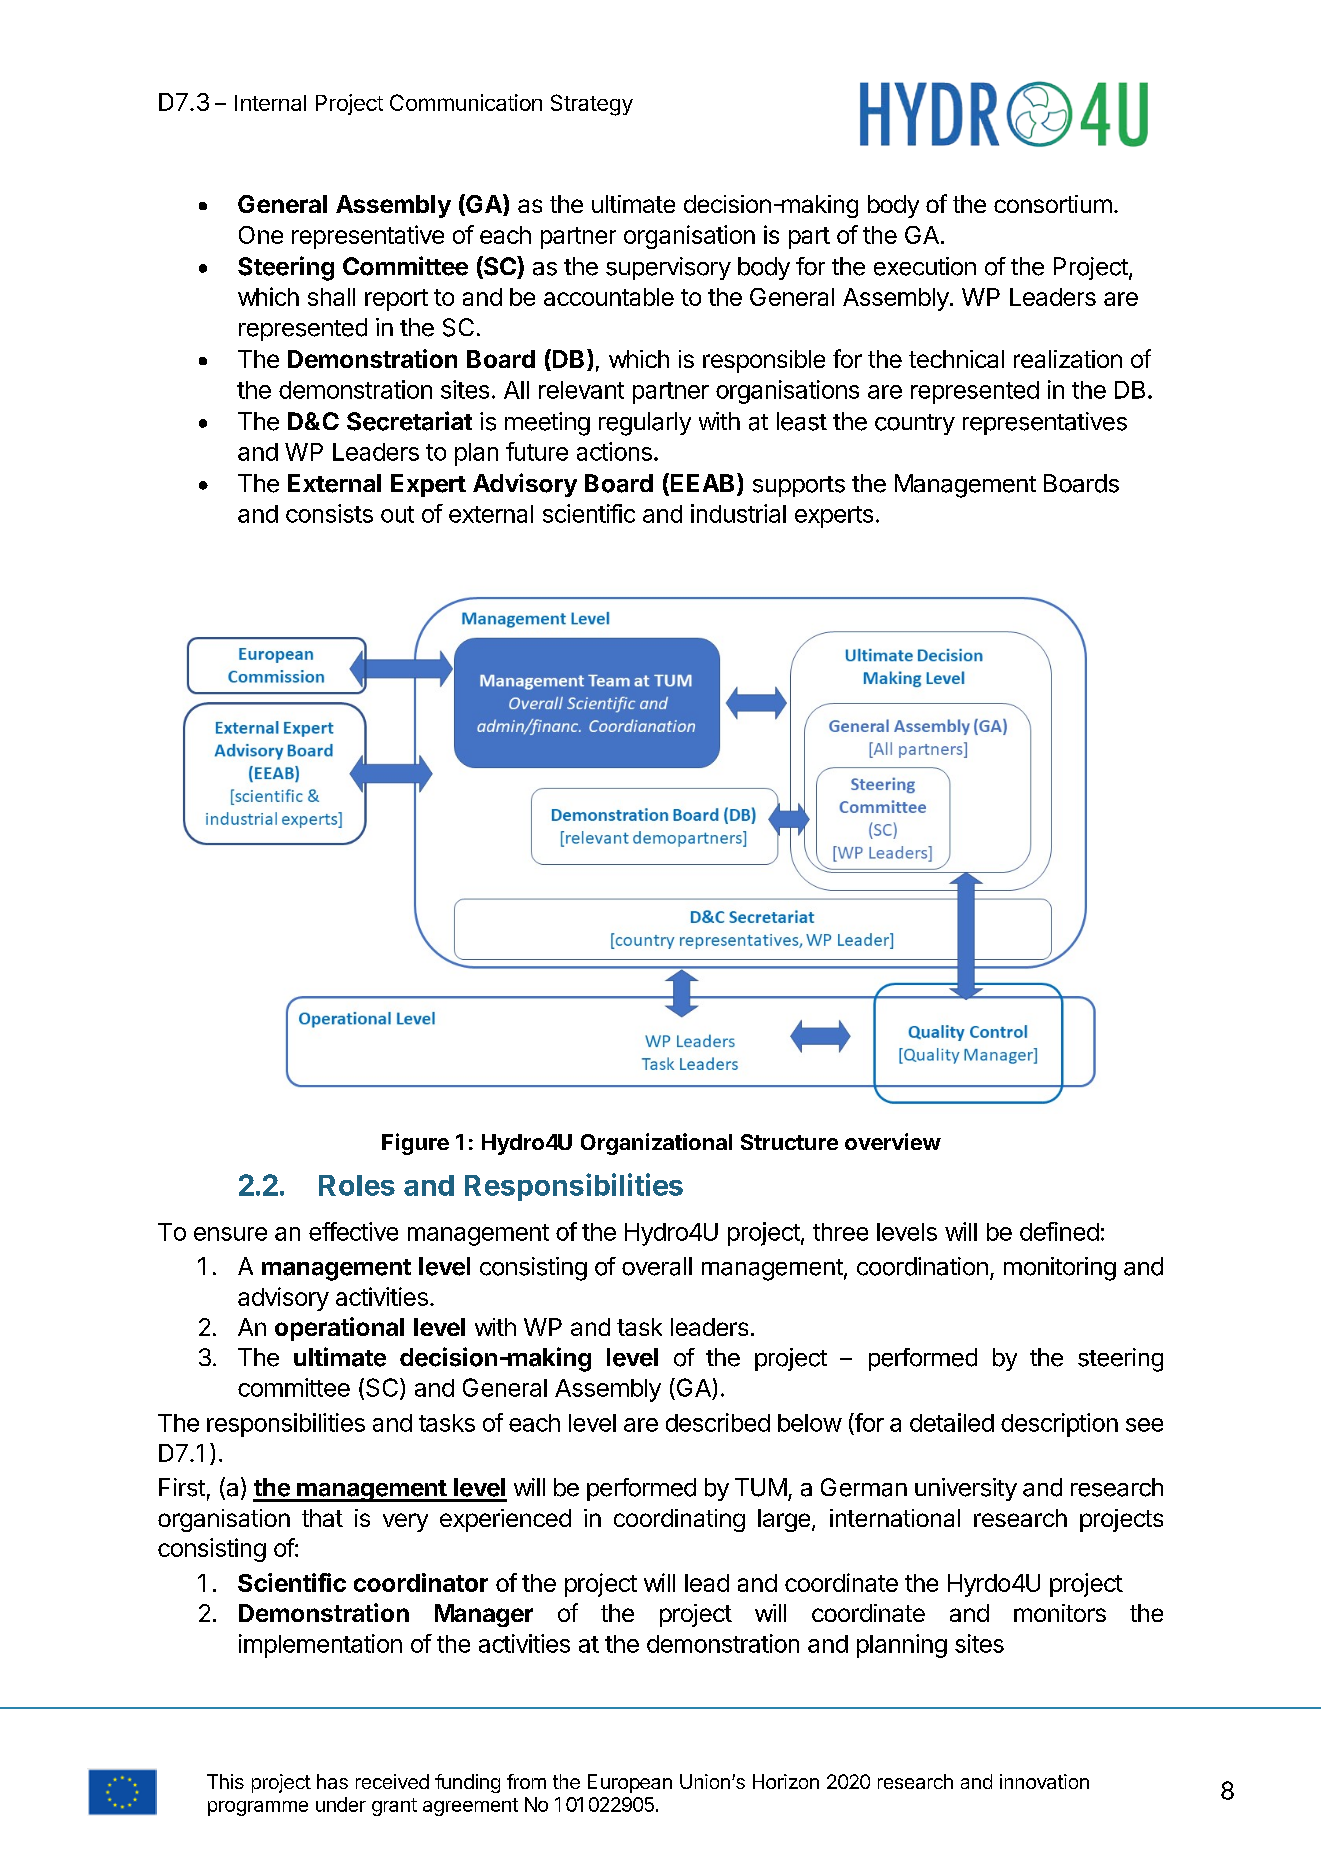 Image resolution: width=1321 pixels, height=1869 pixels. Describe the element at coordinates (614, 451) in the image. I see `actions` at that location.
